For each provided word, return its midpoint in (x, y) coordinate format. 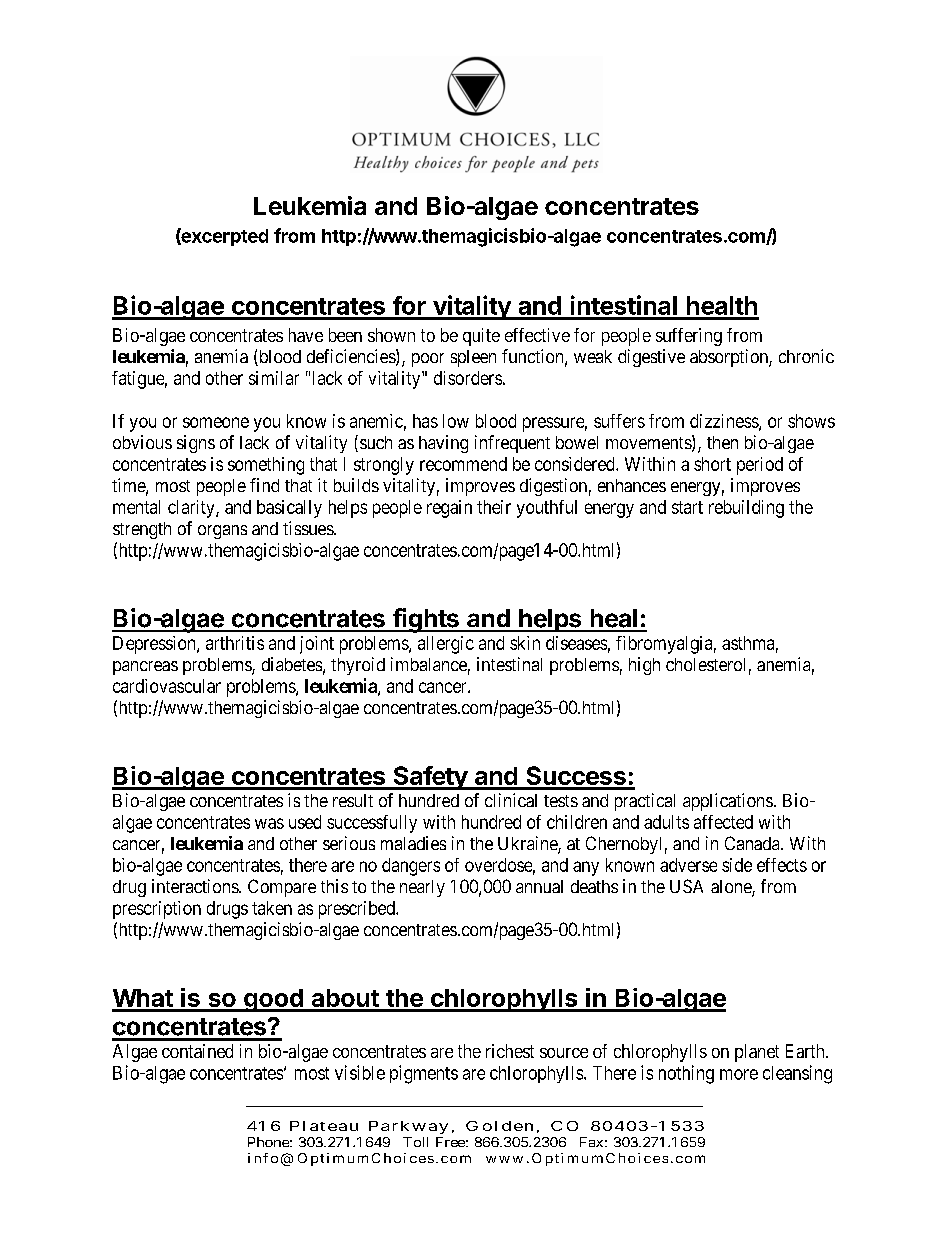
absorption (730, 358)
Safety (430, 778)
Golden (499, 1126)
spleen (473, 358)
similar (274, 378)
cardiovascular (167, 686)
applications (728, 802)
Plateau (324, 1126)
